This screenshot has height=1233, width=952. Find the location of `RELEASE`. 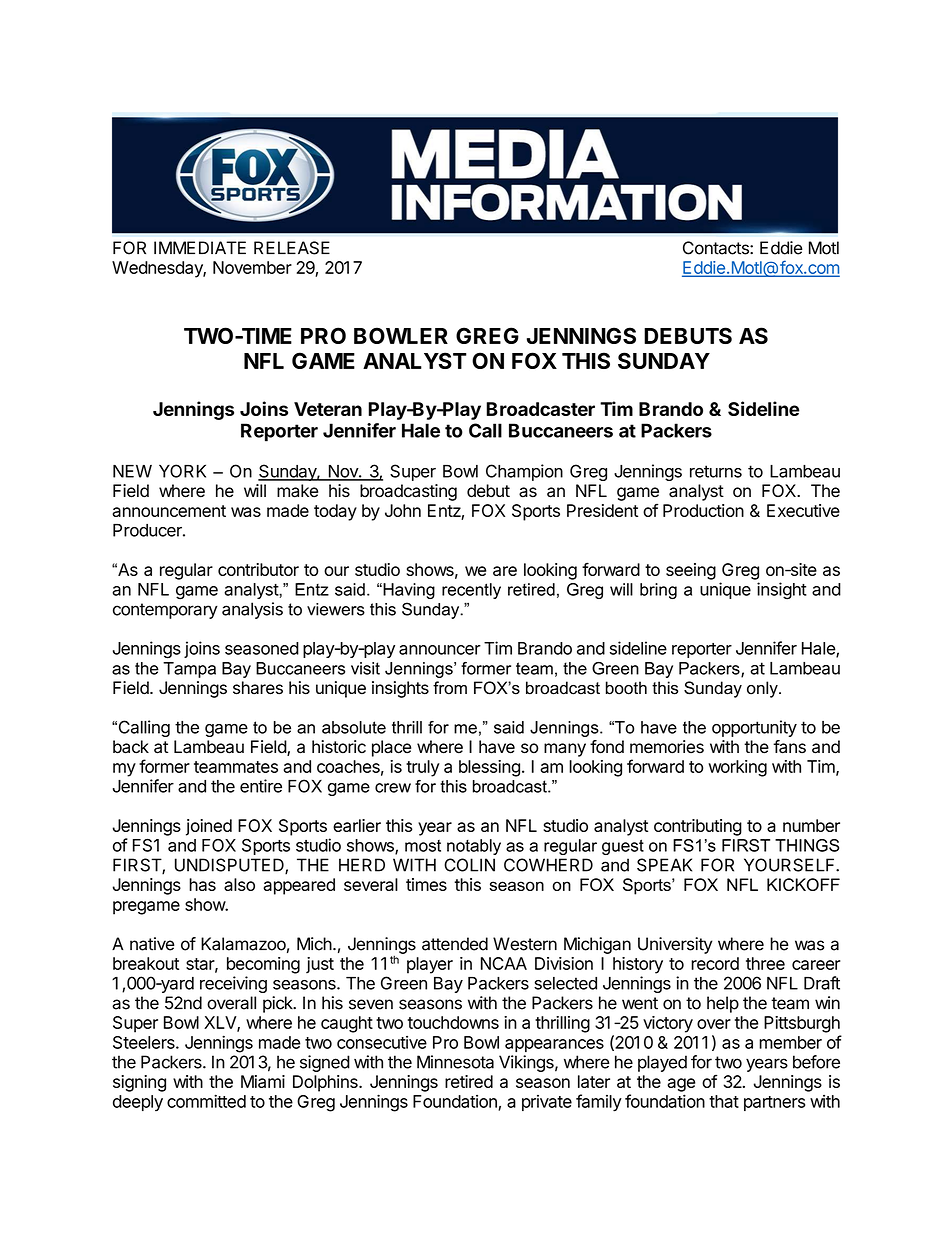

RELEASE is located at coordinates (292, 248).
